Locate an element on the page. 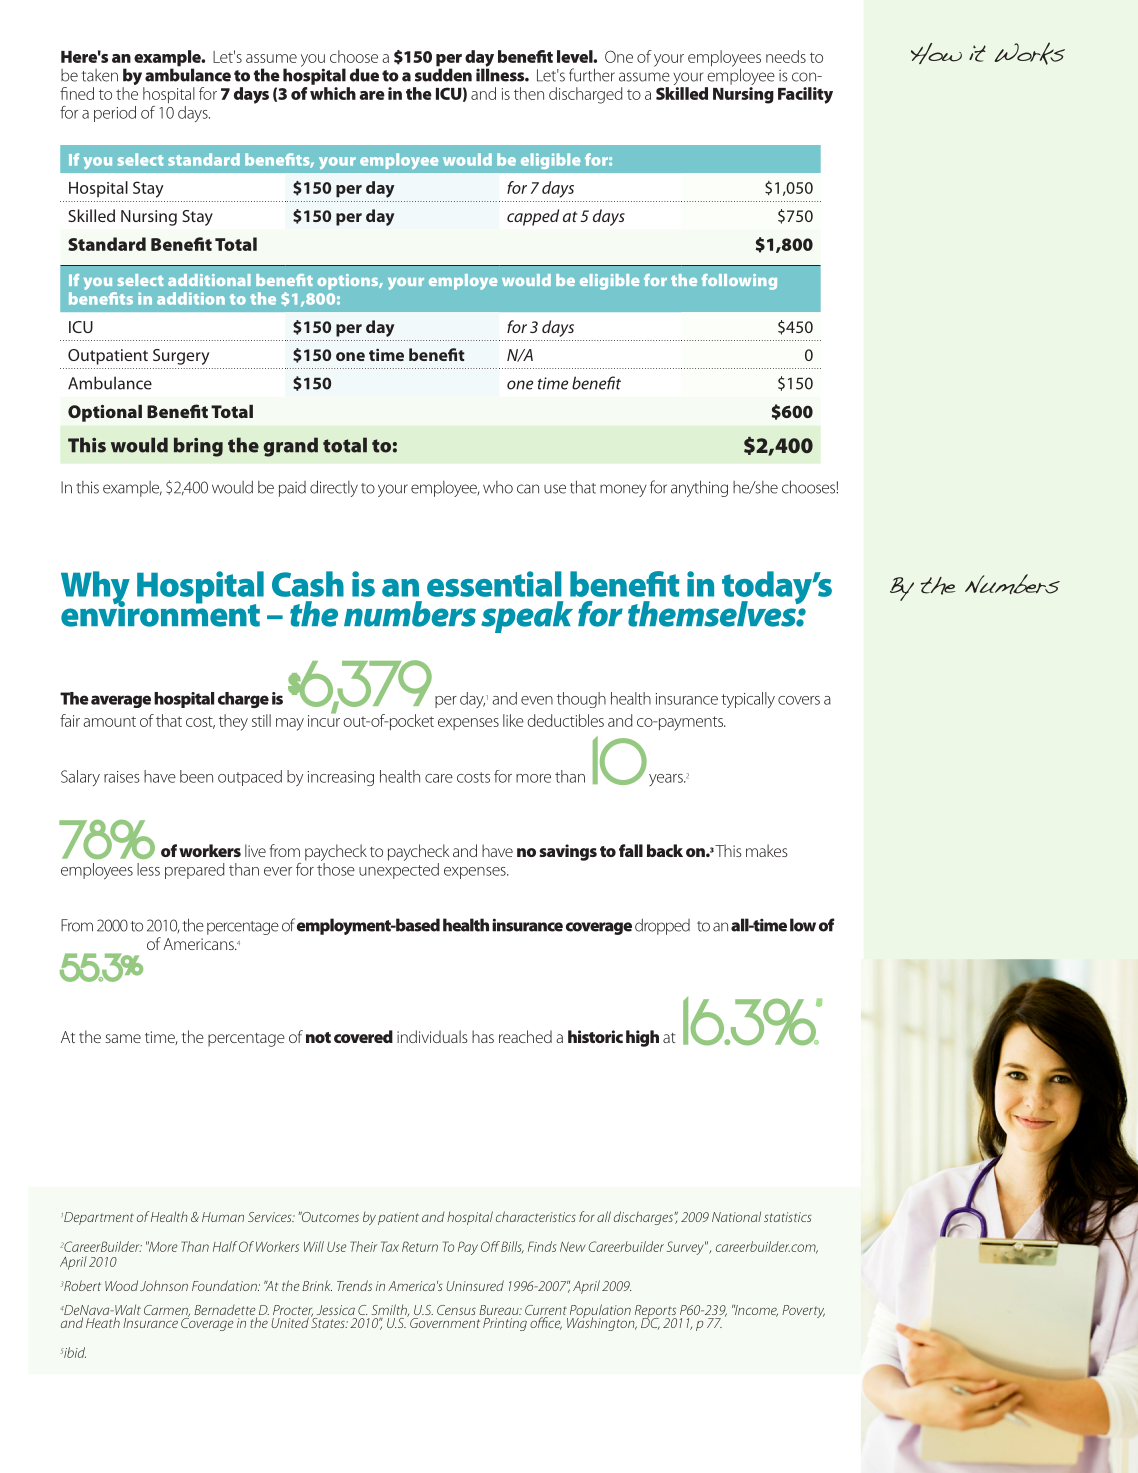 This document has width=1138, height=1473. makes is located at coordinates (767, 850).
